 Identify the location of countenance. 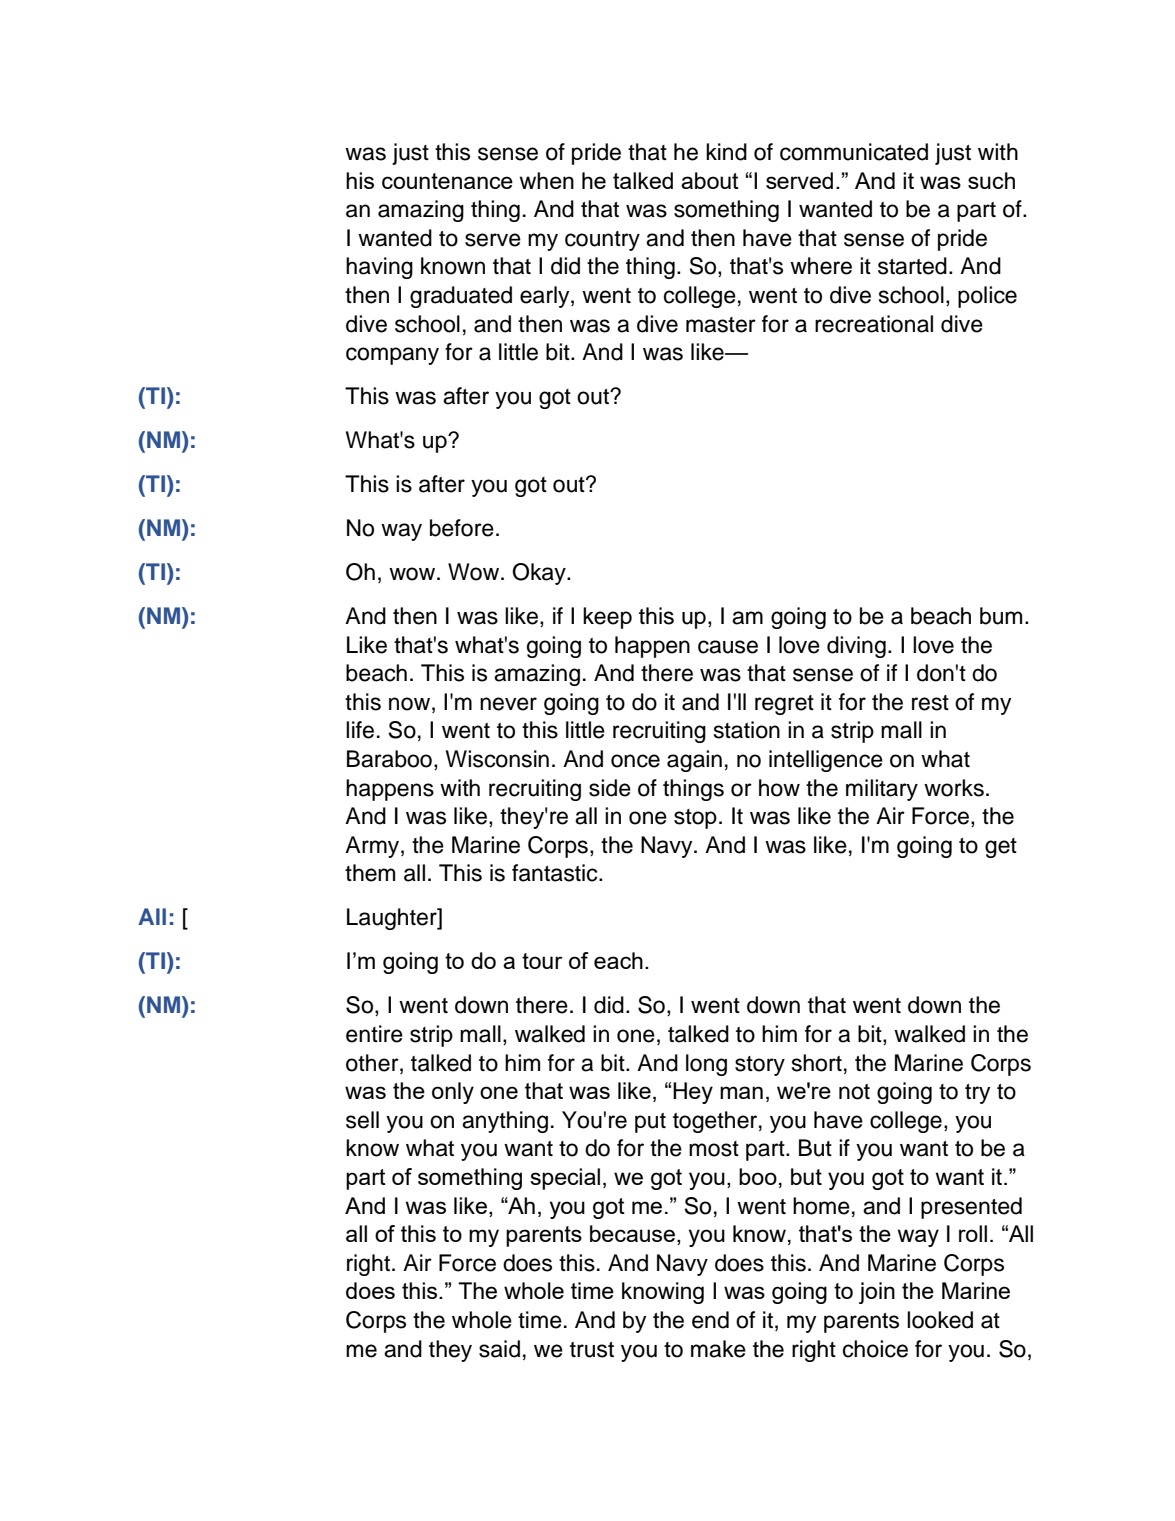
(447, 181).
